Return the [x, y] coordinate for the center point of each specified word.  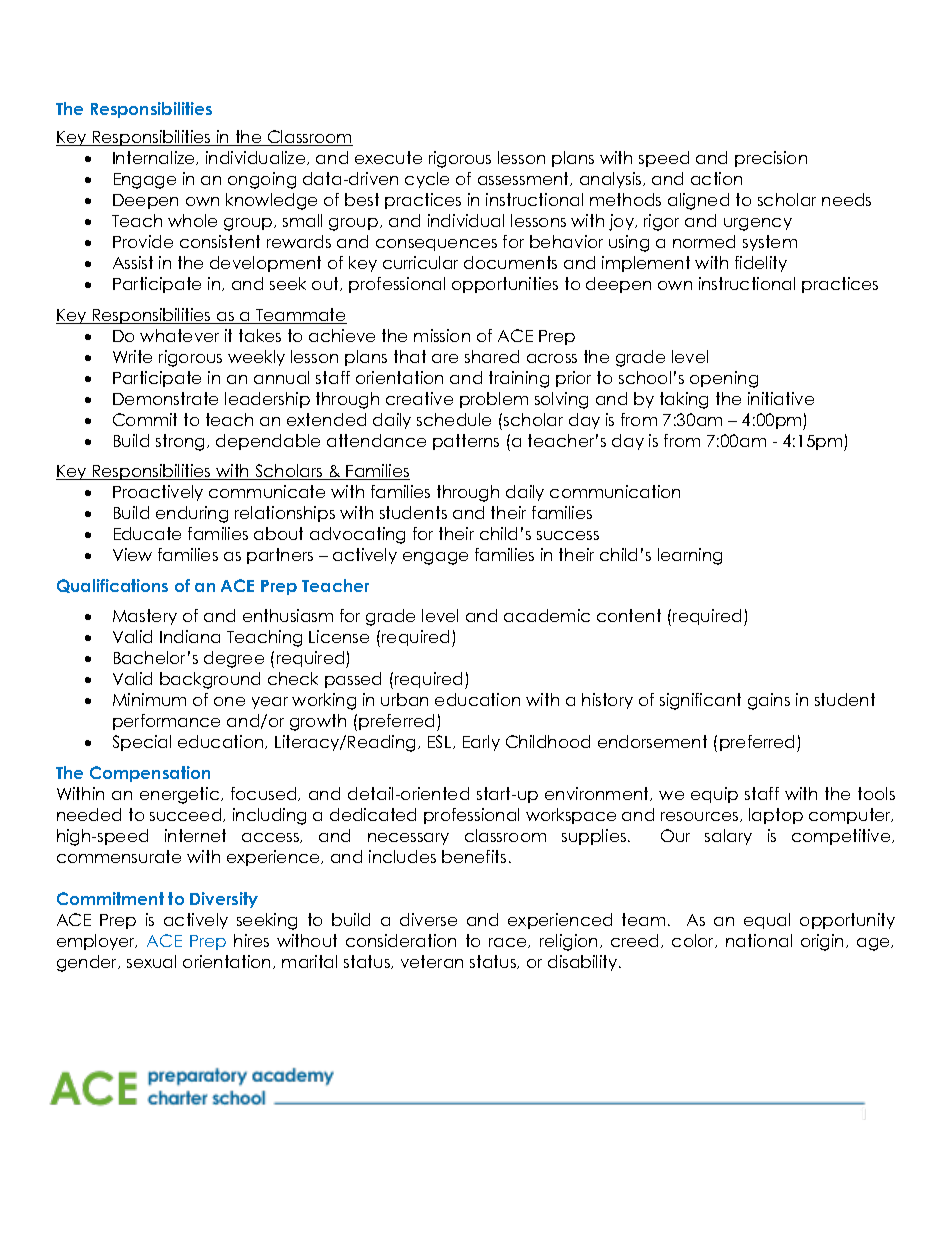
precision [771, 159]
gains [769, 701]
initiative [781, 398]
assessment [525, 179]
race [509, 943]
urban [404, 699]
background [210, 680]
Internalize [155, 158]
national [759, 940]
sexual [151, 961]
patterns [466, 442]
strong [182, 442]
